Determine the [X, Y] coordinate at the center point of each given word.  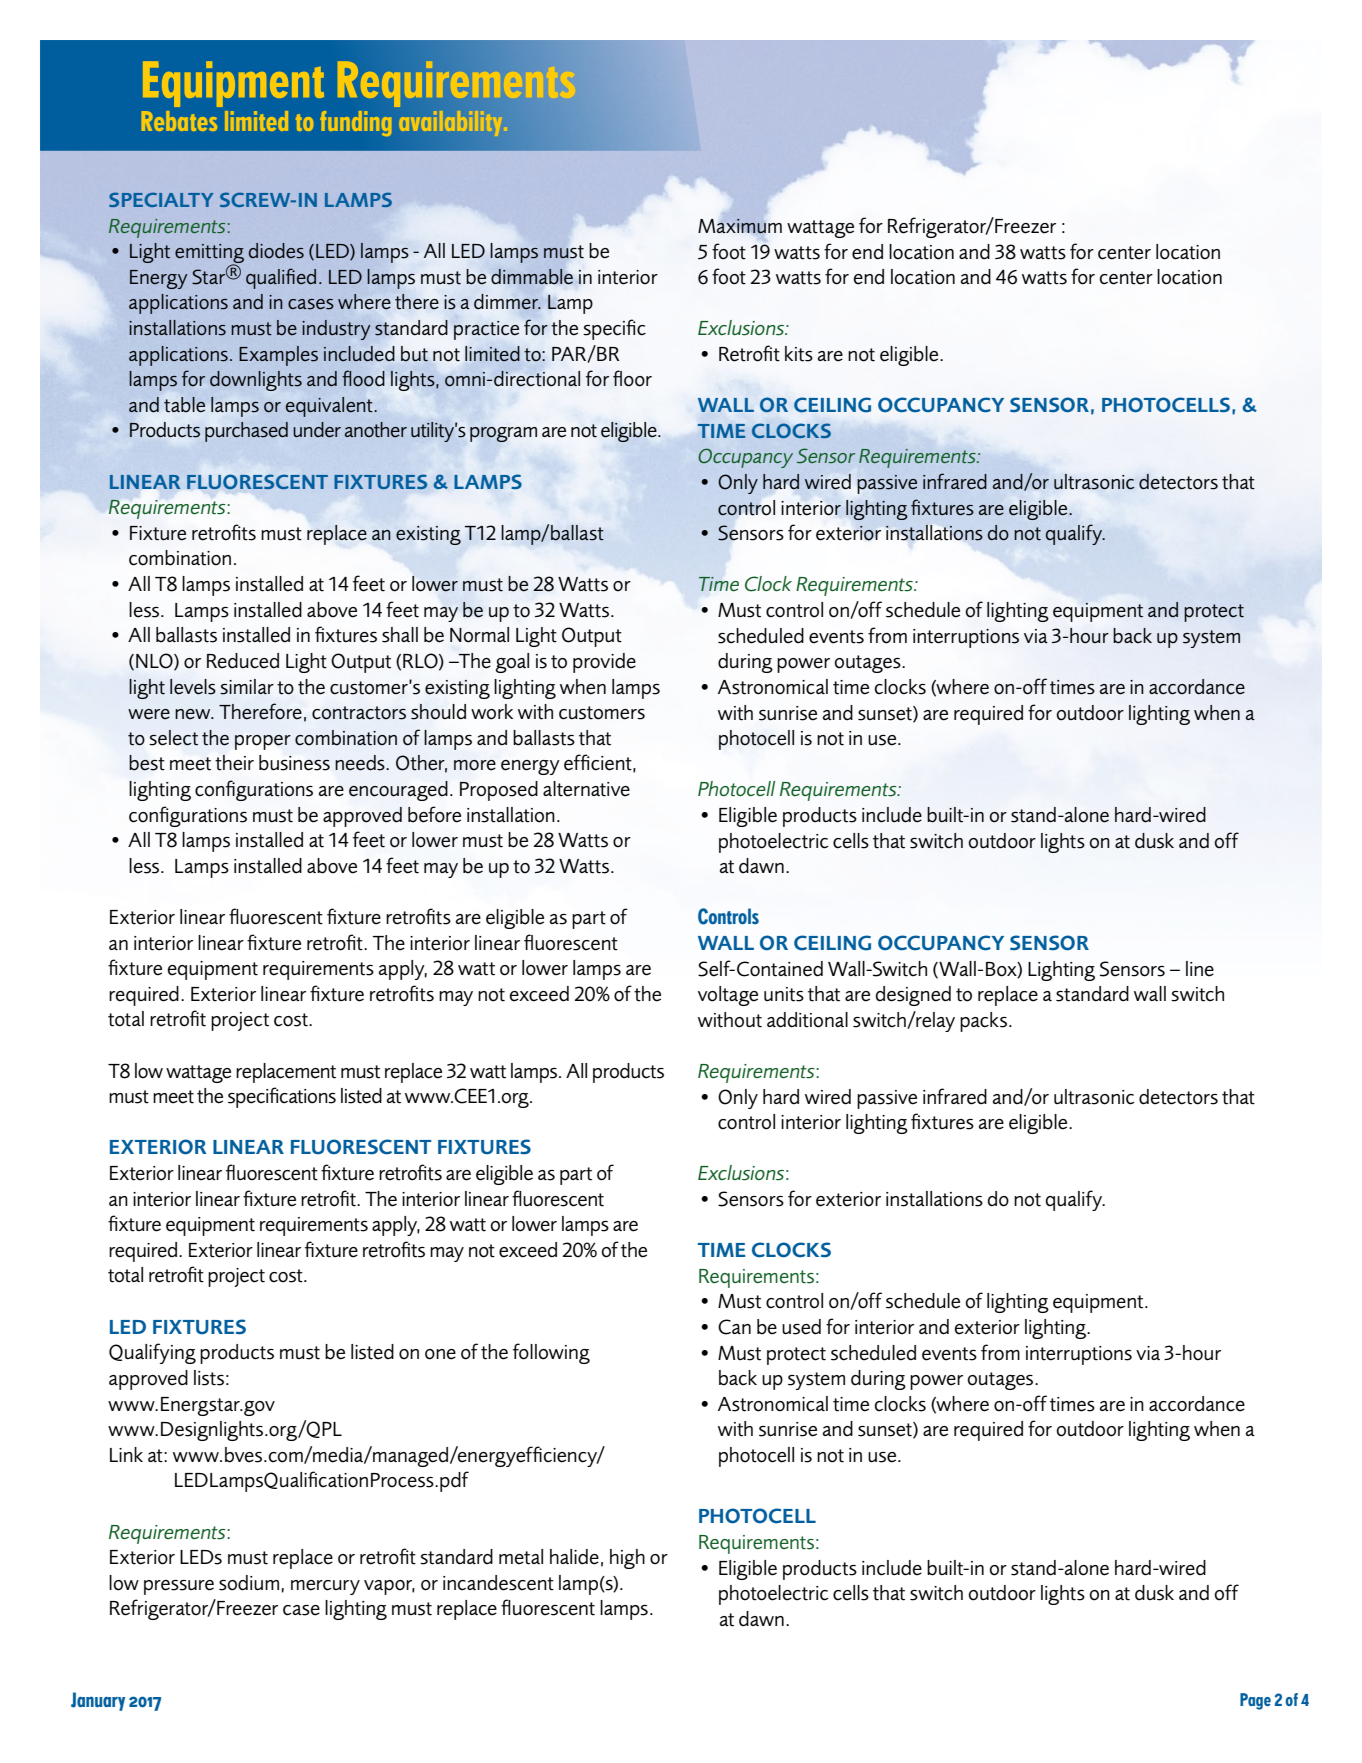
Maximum [740, 226]
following [551, 1353]
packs [983, 1022]
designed [913, 996]
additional [807, 1020]
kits [799, 354]
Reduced [243, 661]
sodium [249, 1583]
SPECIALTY [161, 199]
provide [604, 663]
